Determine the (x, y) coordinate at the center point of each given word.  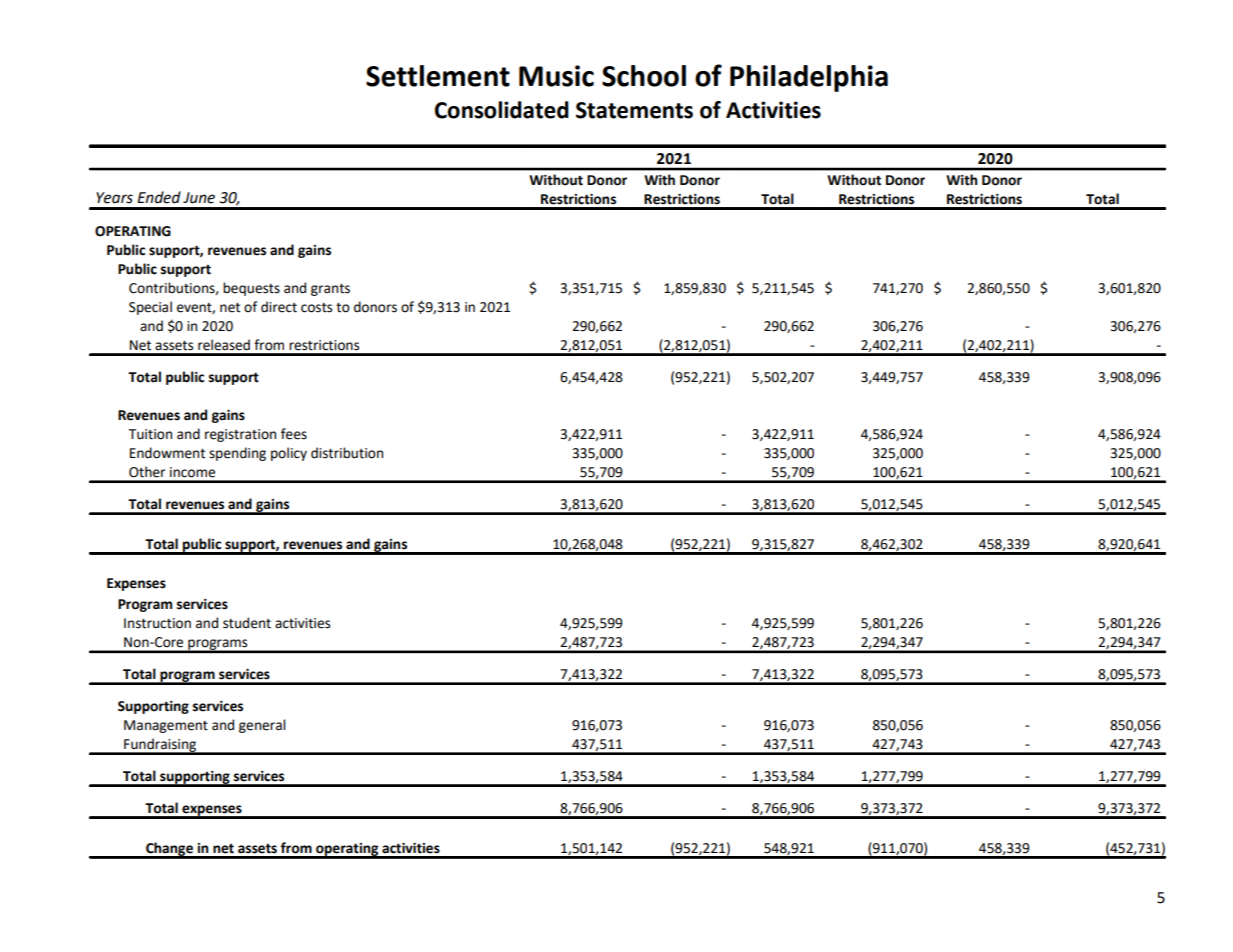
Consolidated (502, 110)
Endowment (167, 453)
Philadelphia (809, 78)
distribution (347, 453)
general (262, 726)
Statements (634, 110)
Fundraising (160, 746)
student (247, 623)
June (199, 198)
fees (294, 434)
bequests (251, 289)
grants (330, 290)
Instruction (157, 623)
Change (169, 850)
